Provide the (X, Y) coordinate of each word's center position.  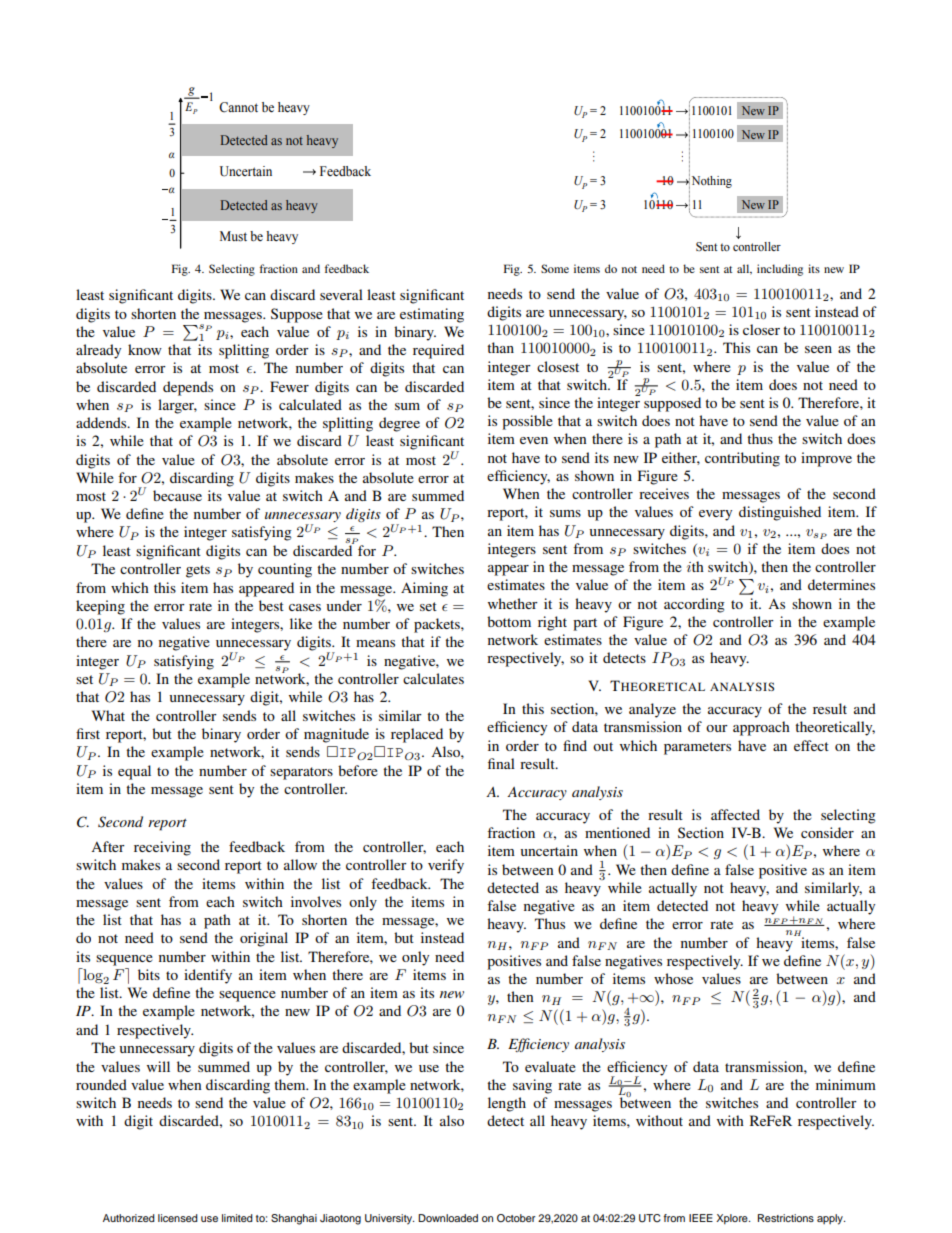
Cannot (238, 107)
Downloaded (448, 1218)
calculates (433, 678)
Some (555, 268)
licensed (178, 1218)
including (780, 270)
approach (761, 728)
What (108, 715)
